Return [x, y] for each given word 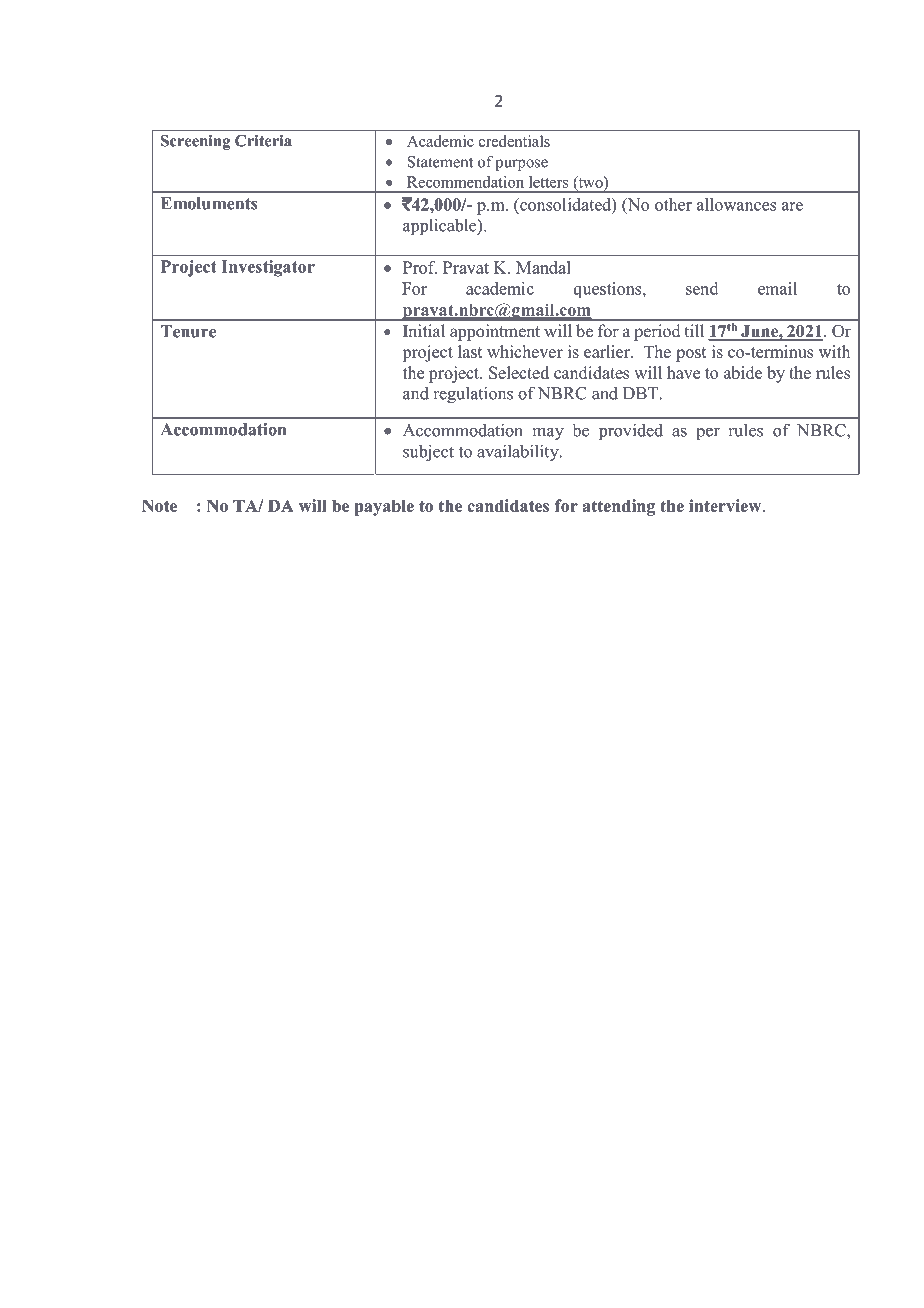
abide [743, 372]
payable [384, 507]
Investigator [268, 268]
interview [726, 505]
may [548, 434]
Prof [420, 267]
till [694, 330]
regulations [473, 394]
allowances [736, 204]
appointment [495, 332]
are [792, 206]
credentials [514, 141]
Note [159, 505]
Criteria [263, 141]
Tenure [188, 331]
